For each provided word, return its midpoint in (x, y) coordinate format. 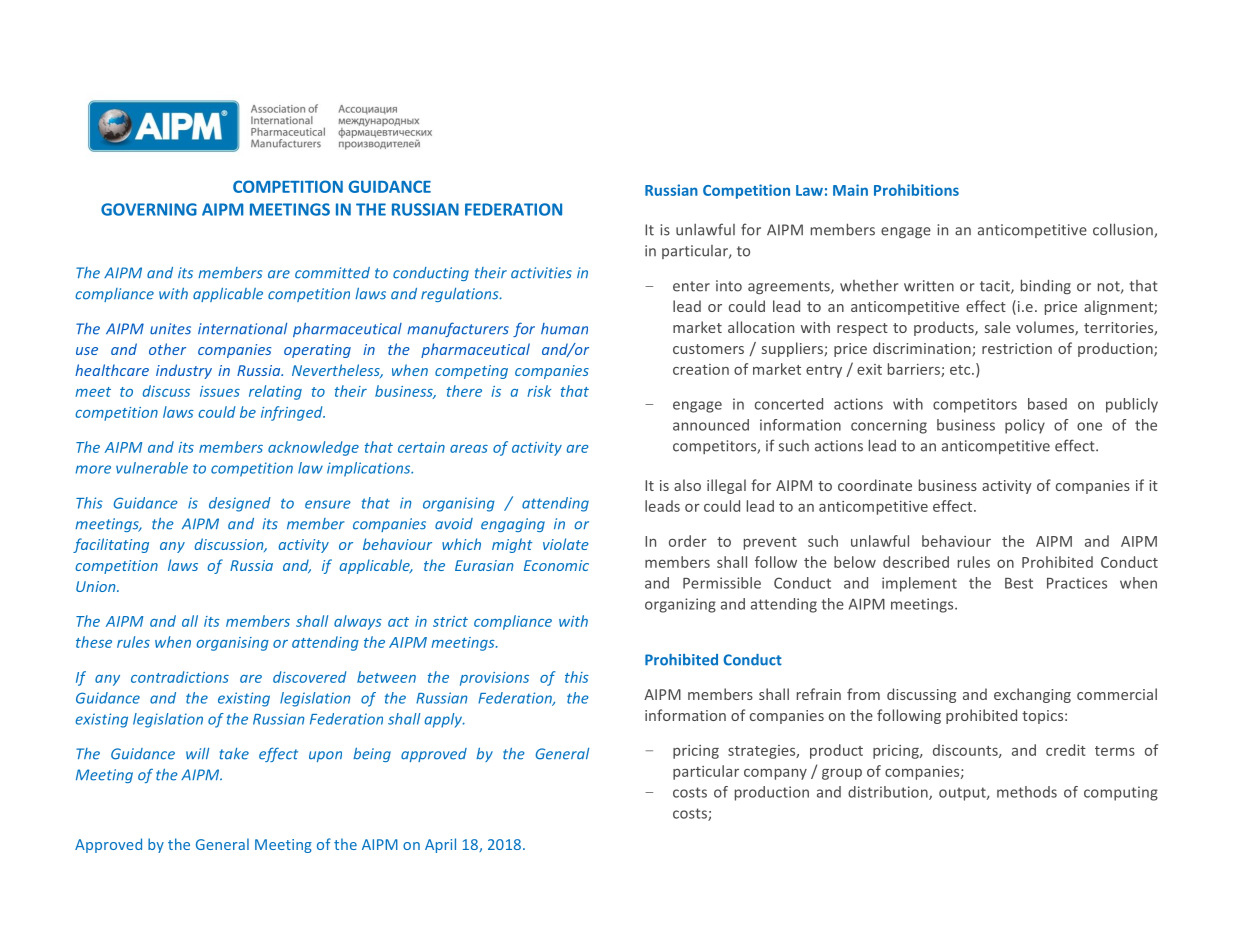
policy (1025, 426)
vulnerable (152, 468)
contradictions (180, 677)
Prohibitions (916, 190)
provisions (494, 679)
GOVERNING (149, 209)
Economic (556, 565)
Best (1019, 583)
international (242, 329)
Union (97, 586)
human (564, 329)
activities (541, 273)
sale (998, 327)
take (234, 754)
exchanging (1032, 695)
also (687, 485)
